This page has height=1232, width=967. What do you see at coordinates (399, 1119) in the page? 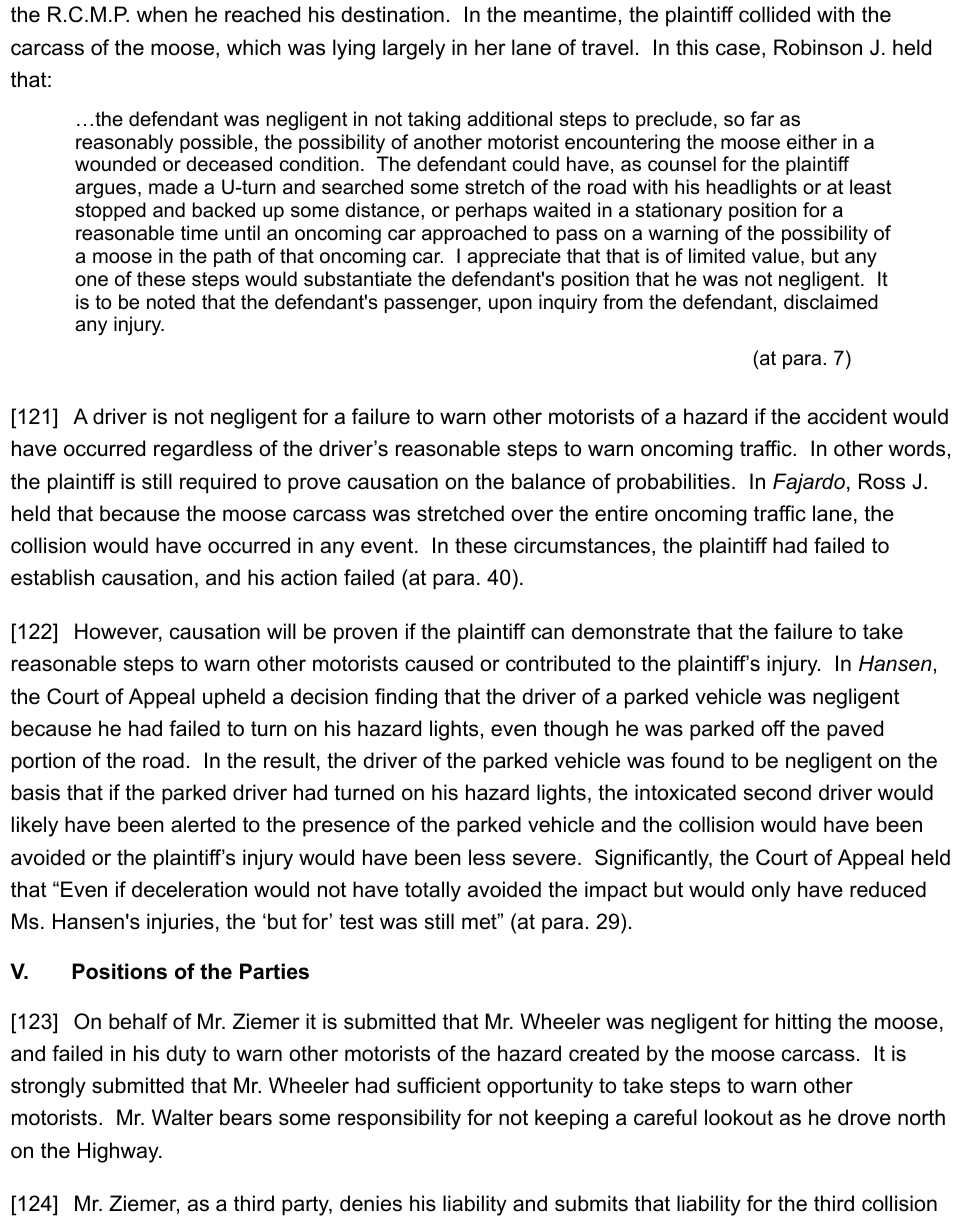
I see `responsibility` at bounding box center [399, 1119].
